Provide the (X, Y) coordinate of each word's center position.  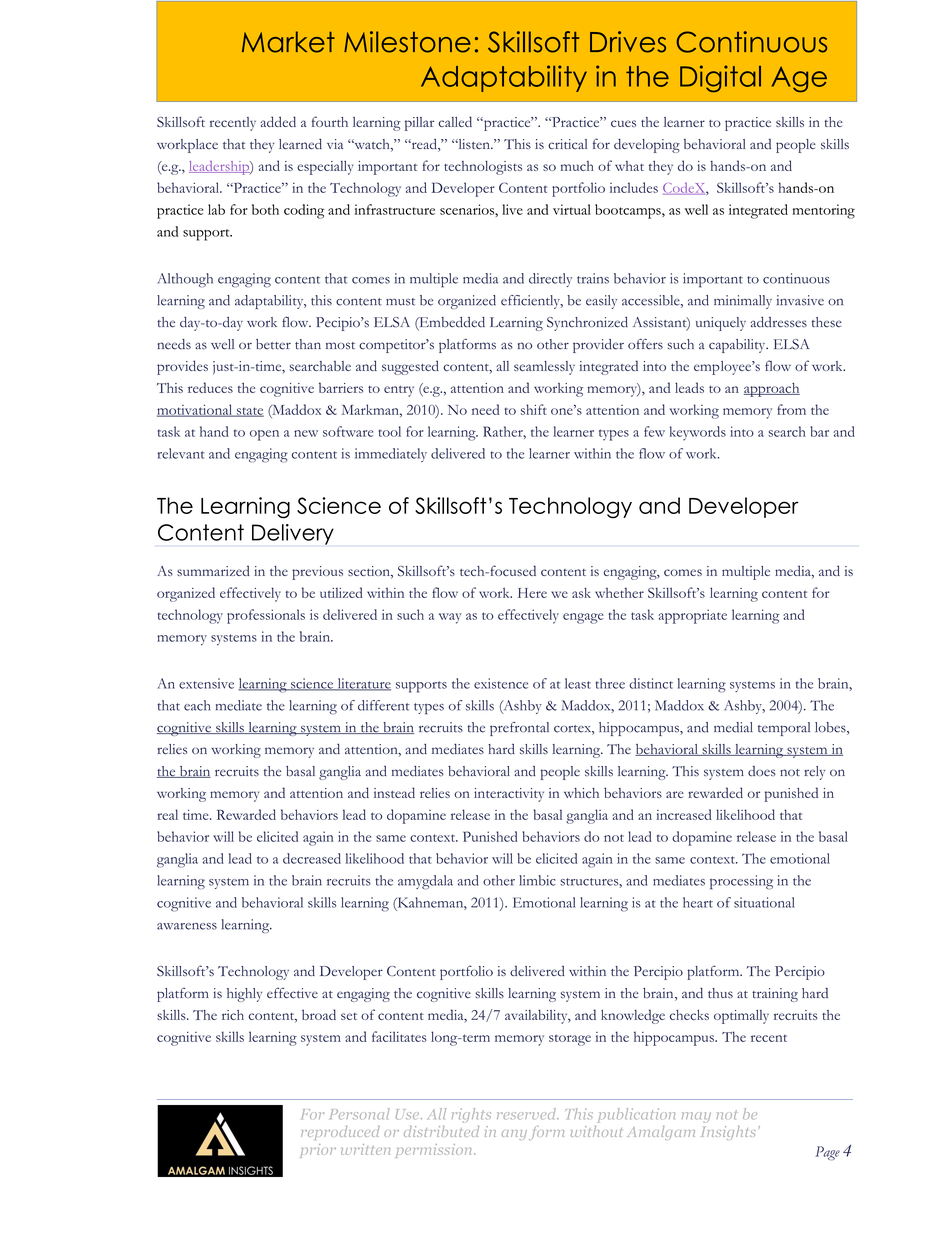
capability (738, 346)
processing (741, 882)
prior (318, 1151)
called (455, 121)
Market (288, 42)
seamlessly (544, 368)
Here (532, 593)
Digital (720, 78)
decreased (312, 858)
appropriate (692, 616)
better (273, 344)
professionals (266, 616)
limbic (537, 880)
